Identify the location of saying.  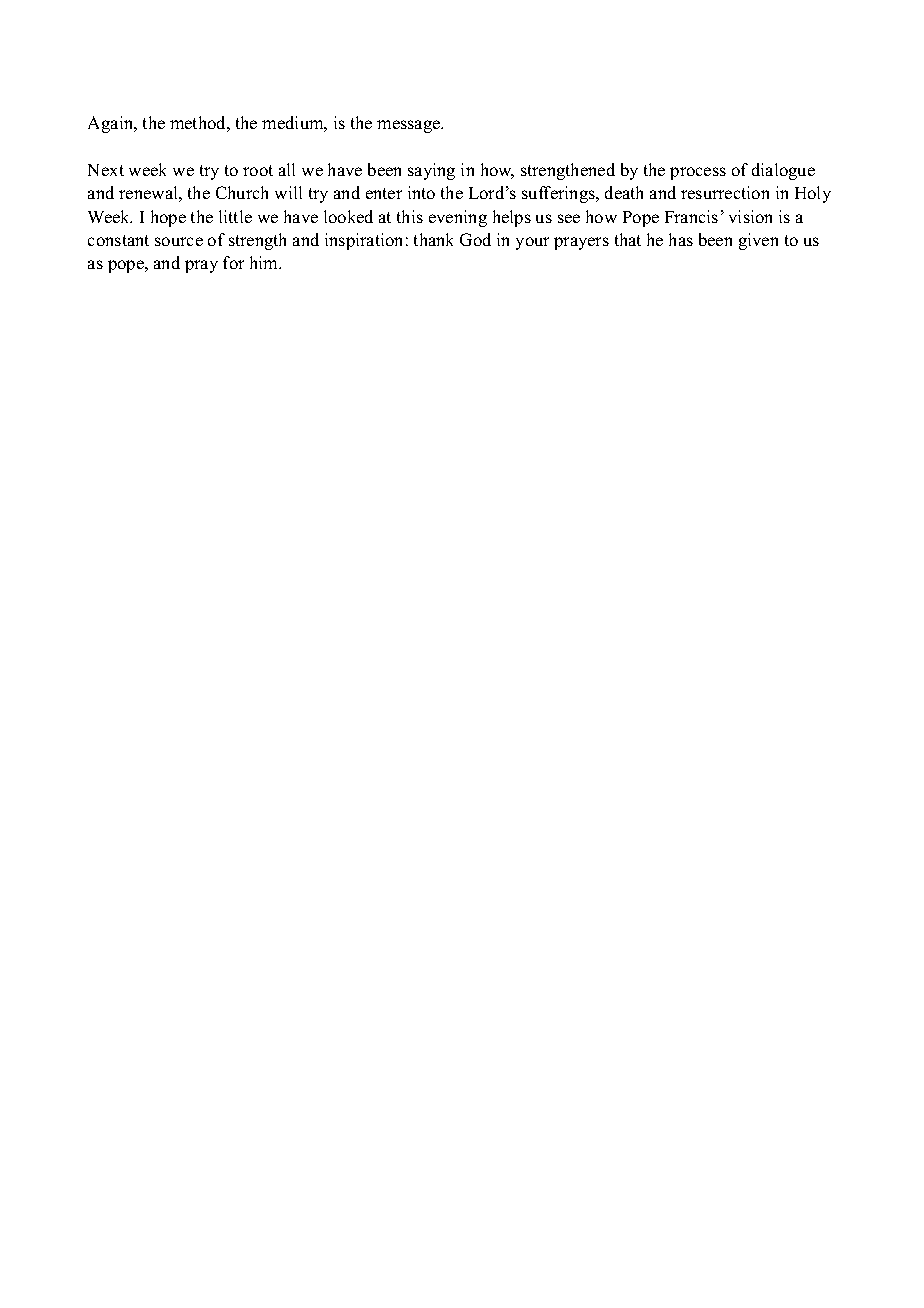
(431, 171).
